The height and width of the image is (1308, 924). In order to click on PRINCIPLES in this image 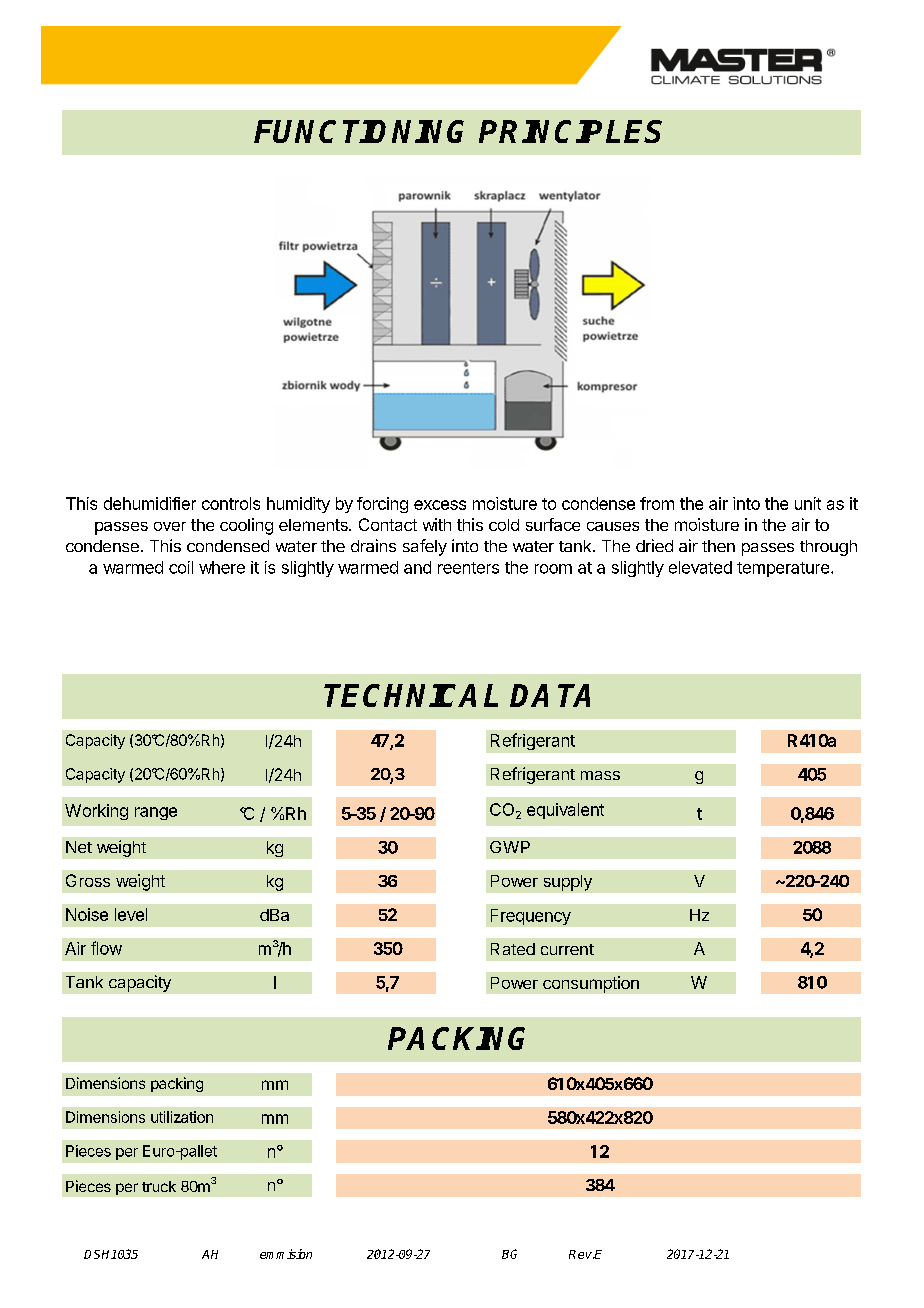, I will do `click(570, 131)`.
